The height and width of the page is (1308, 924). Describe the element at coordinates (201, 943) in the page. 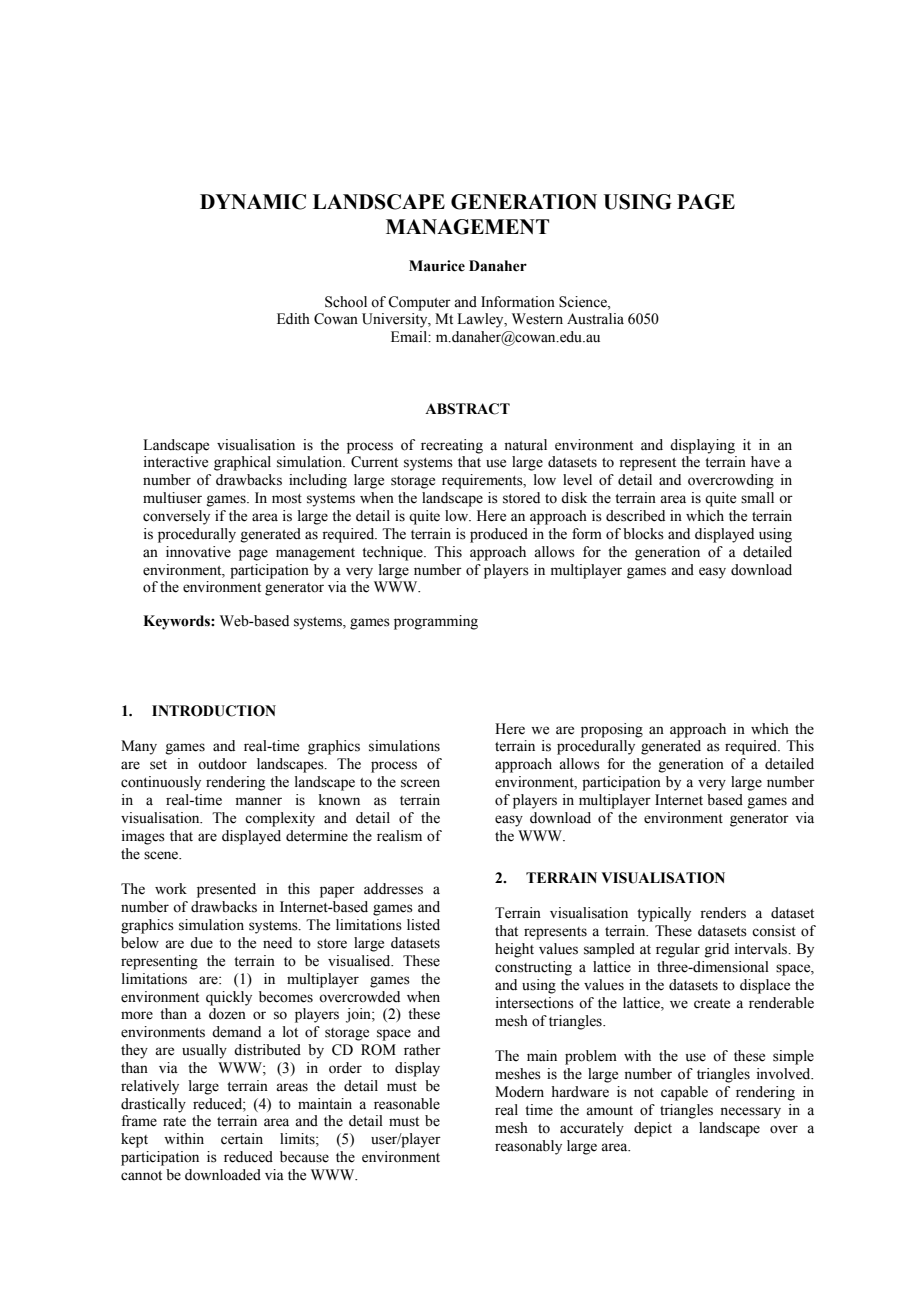

I see `due` at that location.
